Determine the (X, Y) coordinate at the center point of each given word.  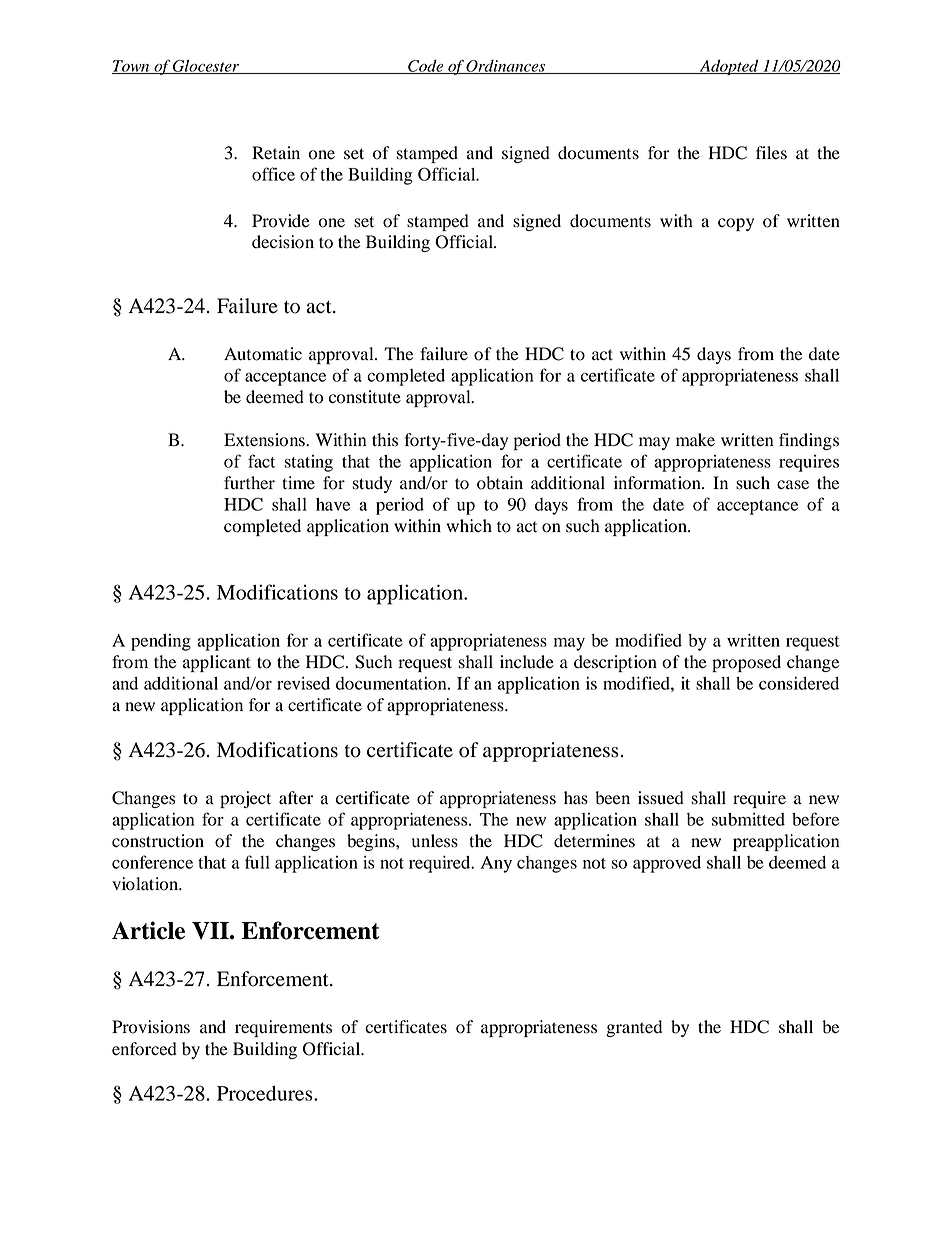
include (527, 662)
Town (132, 67)
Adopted (729, 67)
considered (799, 683)
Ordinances (506, 67)
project (245, 799)
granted (634, 1028)
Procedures (266, 1093)
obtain (500, 483)
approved (667, 864)
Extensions (265, 440)
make (695, 439)
